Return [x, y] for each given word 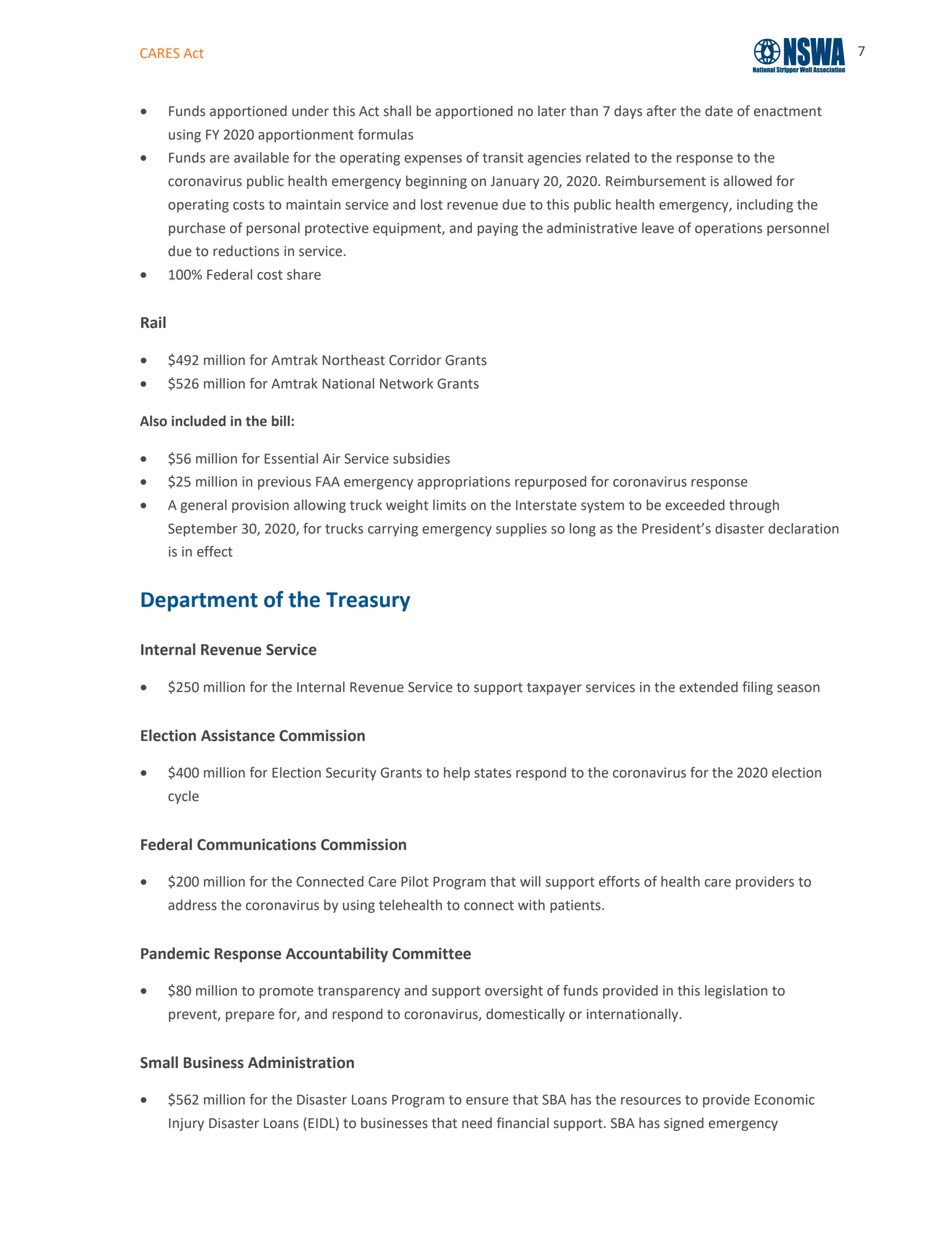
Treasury [368, 602]
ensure [487, 1101]
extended [708, 687]
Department [199, 602]
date [719, 111]
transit [503, 157]
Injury [186, 1124]
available [261, 157]
